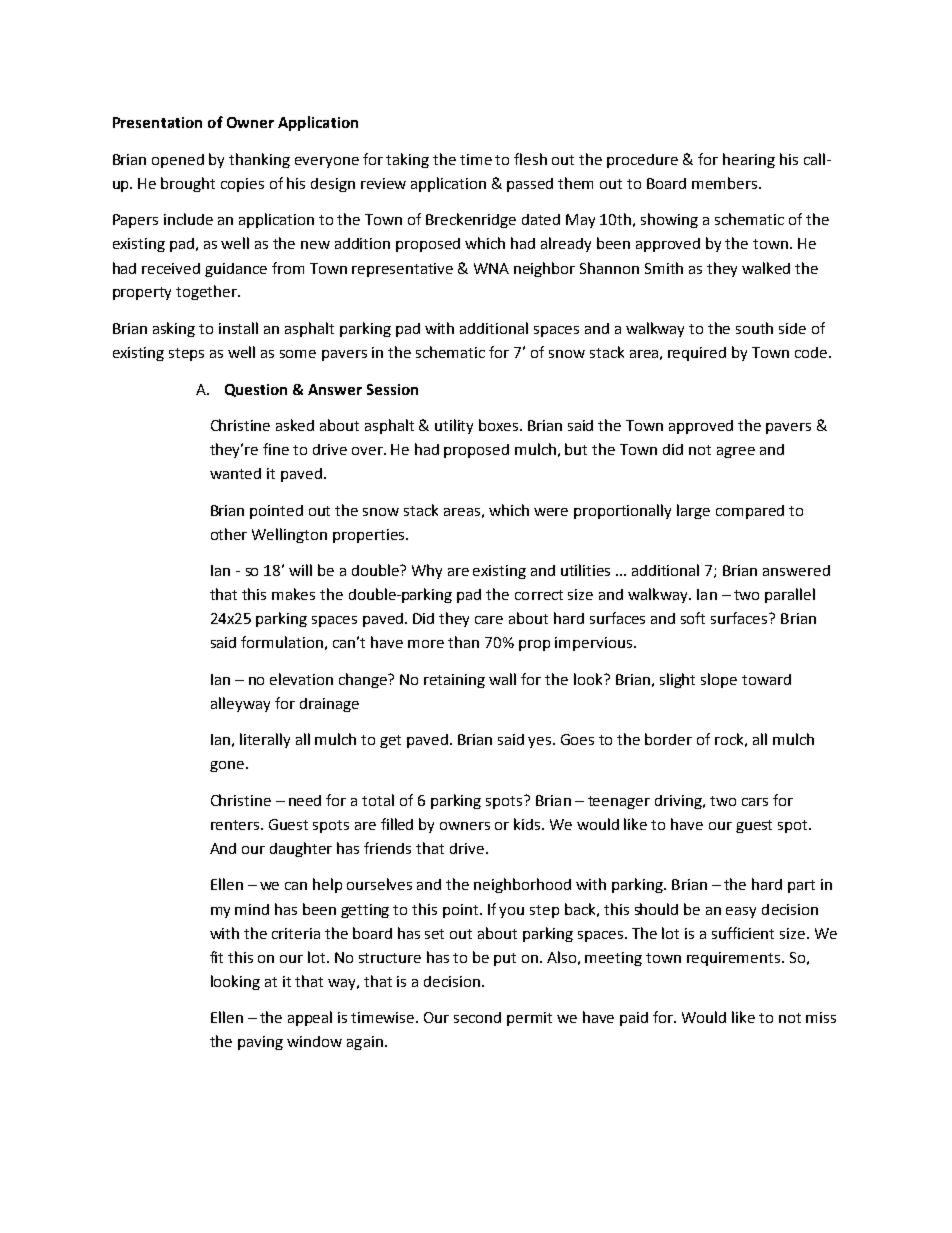  What do you see at coordinates (178, 161) in the screenshot?
I see `opened` at bounding box center [178, 161].
